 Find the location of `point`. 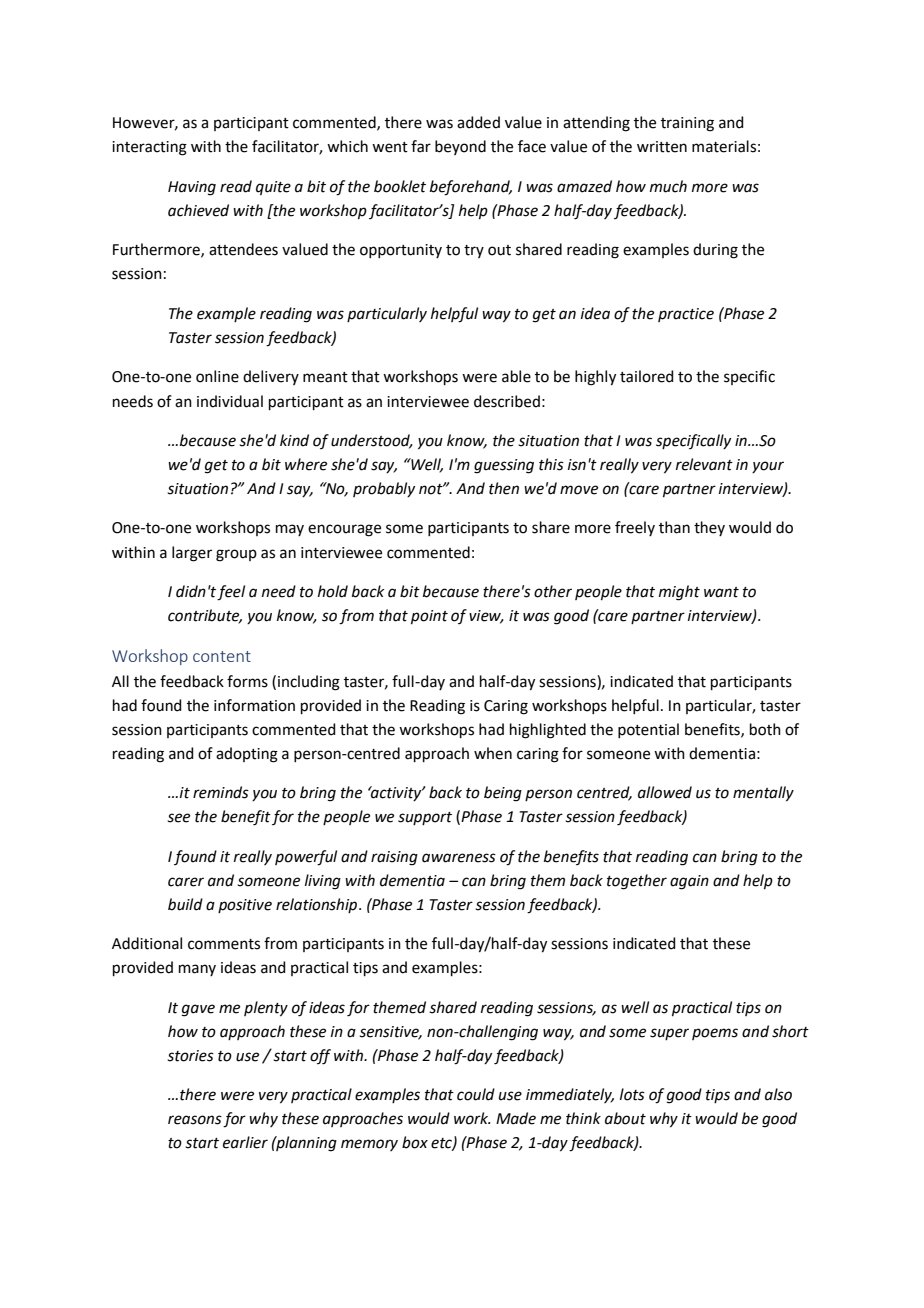

point is located at coordinates (429, 617).
